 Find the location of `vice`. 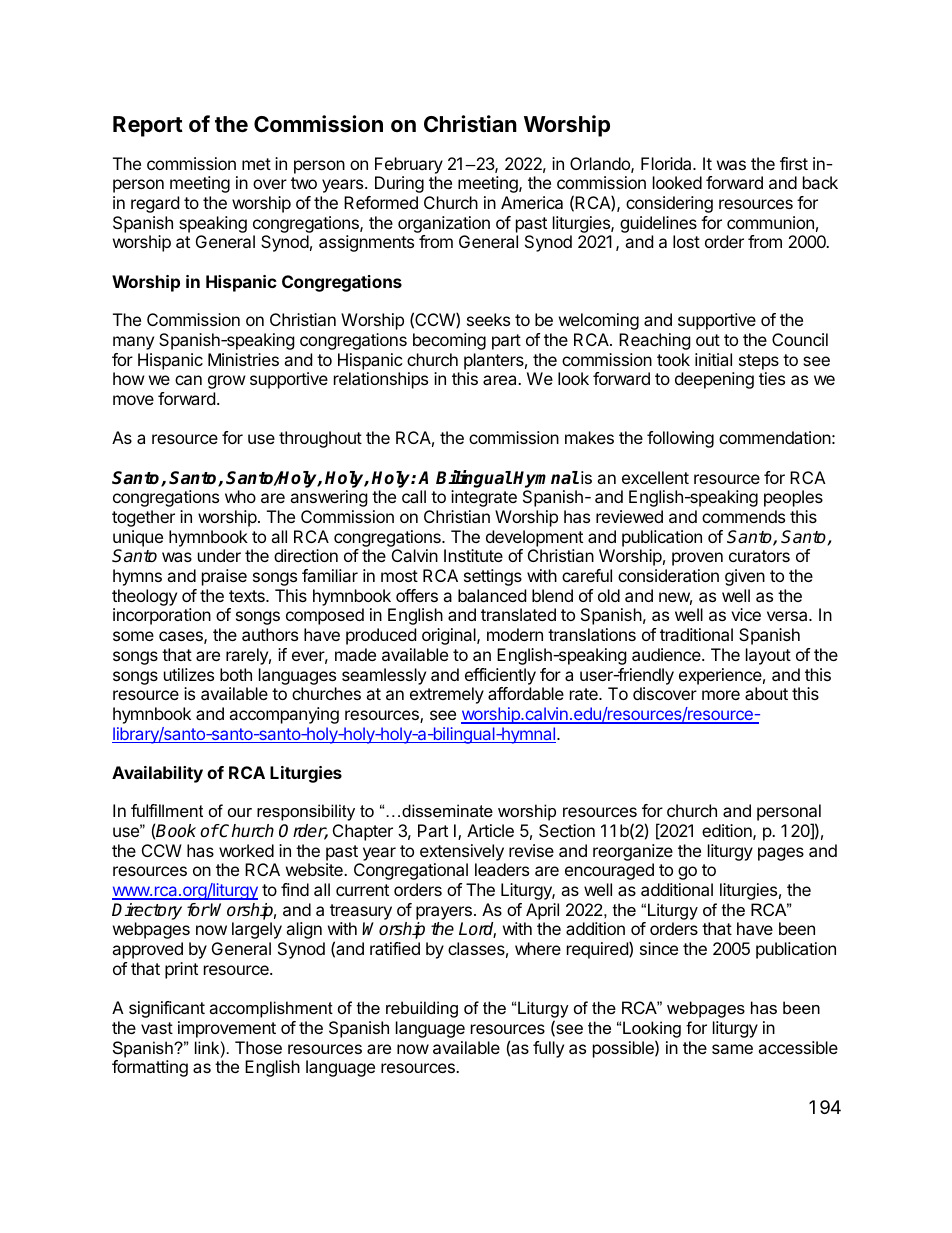

vice is located at coordinates (746, 614).
